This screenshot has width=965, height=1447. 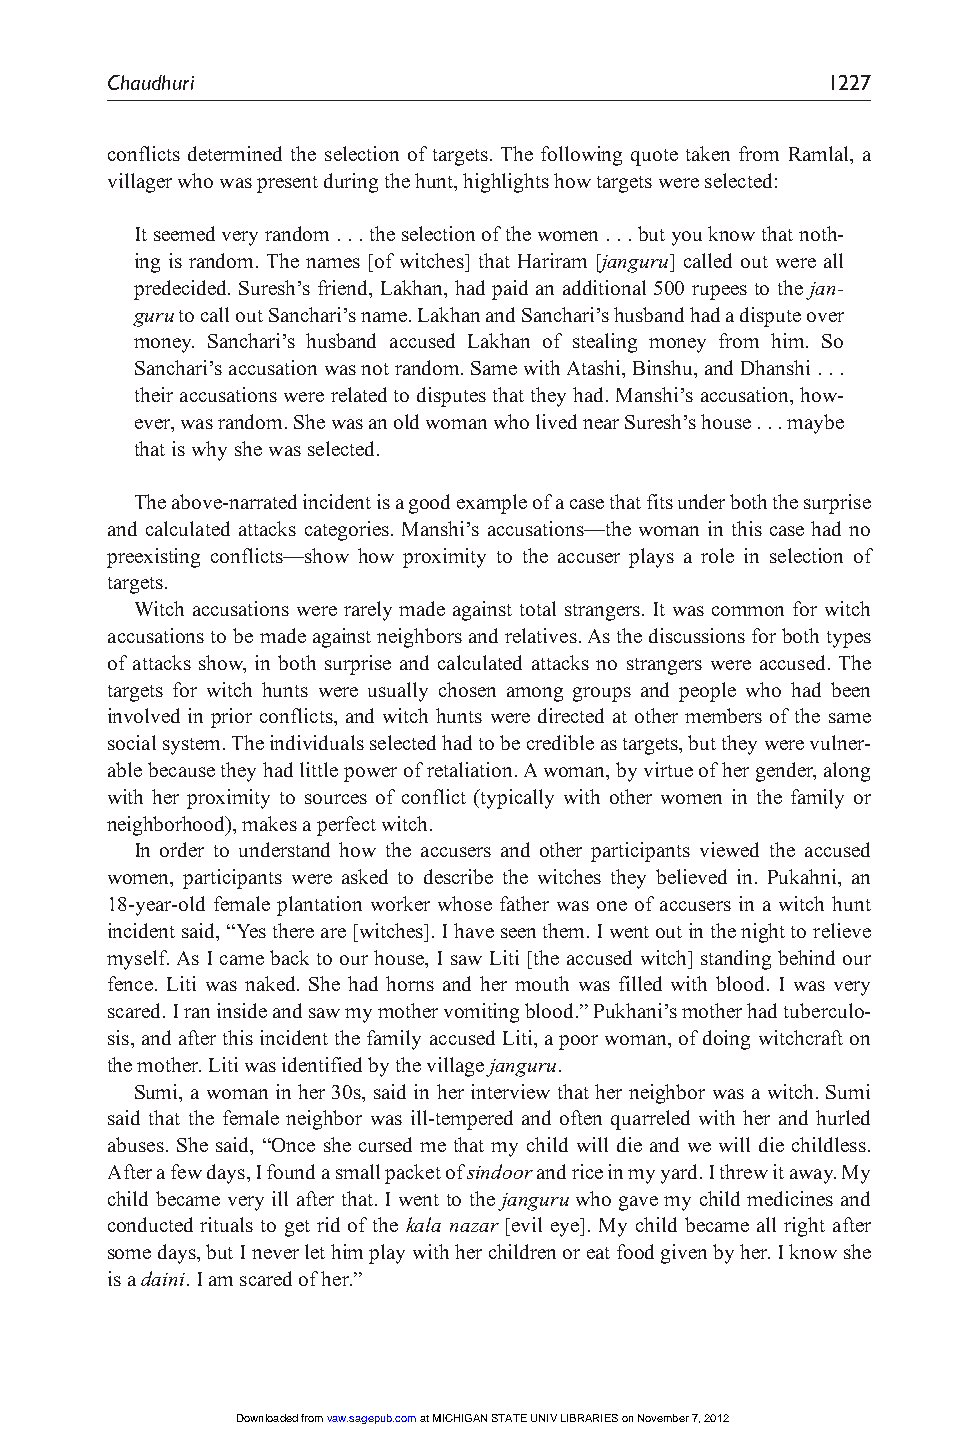 What do you see at coordinates (509, 1418) in the screenshot?
I see `STATE` at bounding box center [509, 1418].
